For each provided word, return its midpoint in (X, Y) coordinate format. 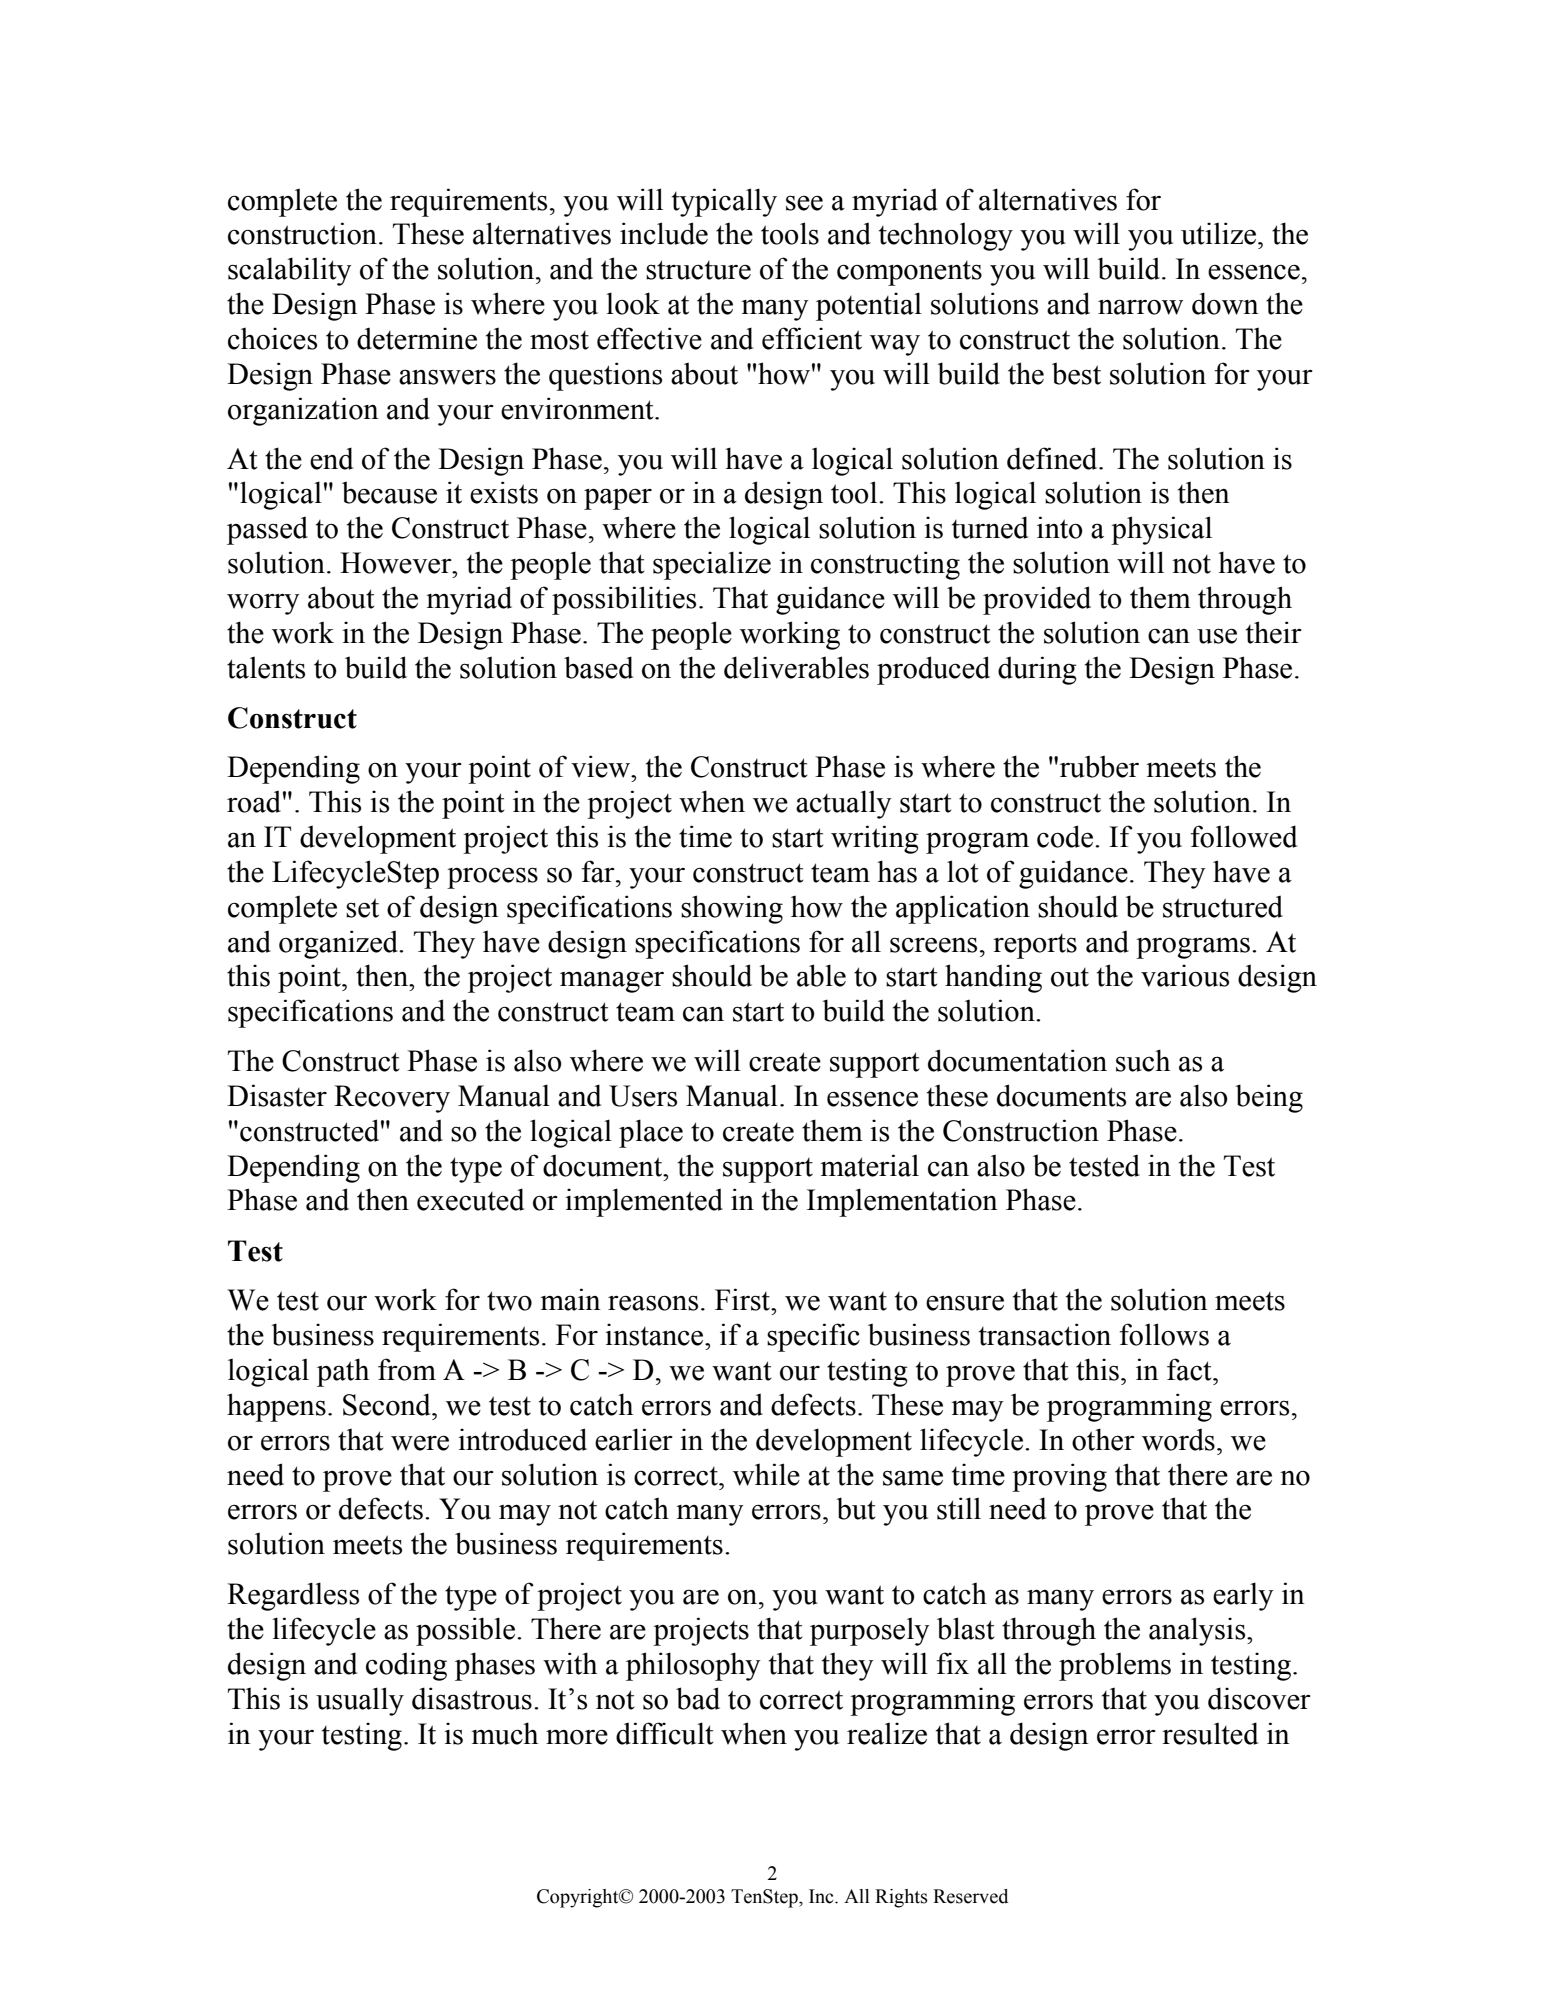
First (743, 1299)
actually (844, 804)
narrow (1140, 307)
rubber (1099, 766)
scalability (290, 271)
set (362, 908)
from (407, 1369)
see (804, 203)
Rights (901, 1898)
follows (1164, 1334)
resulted (1210, 1733)
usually (360, 1701)
